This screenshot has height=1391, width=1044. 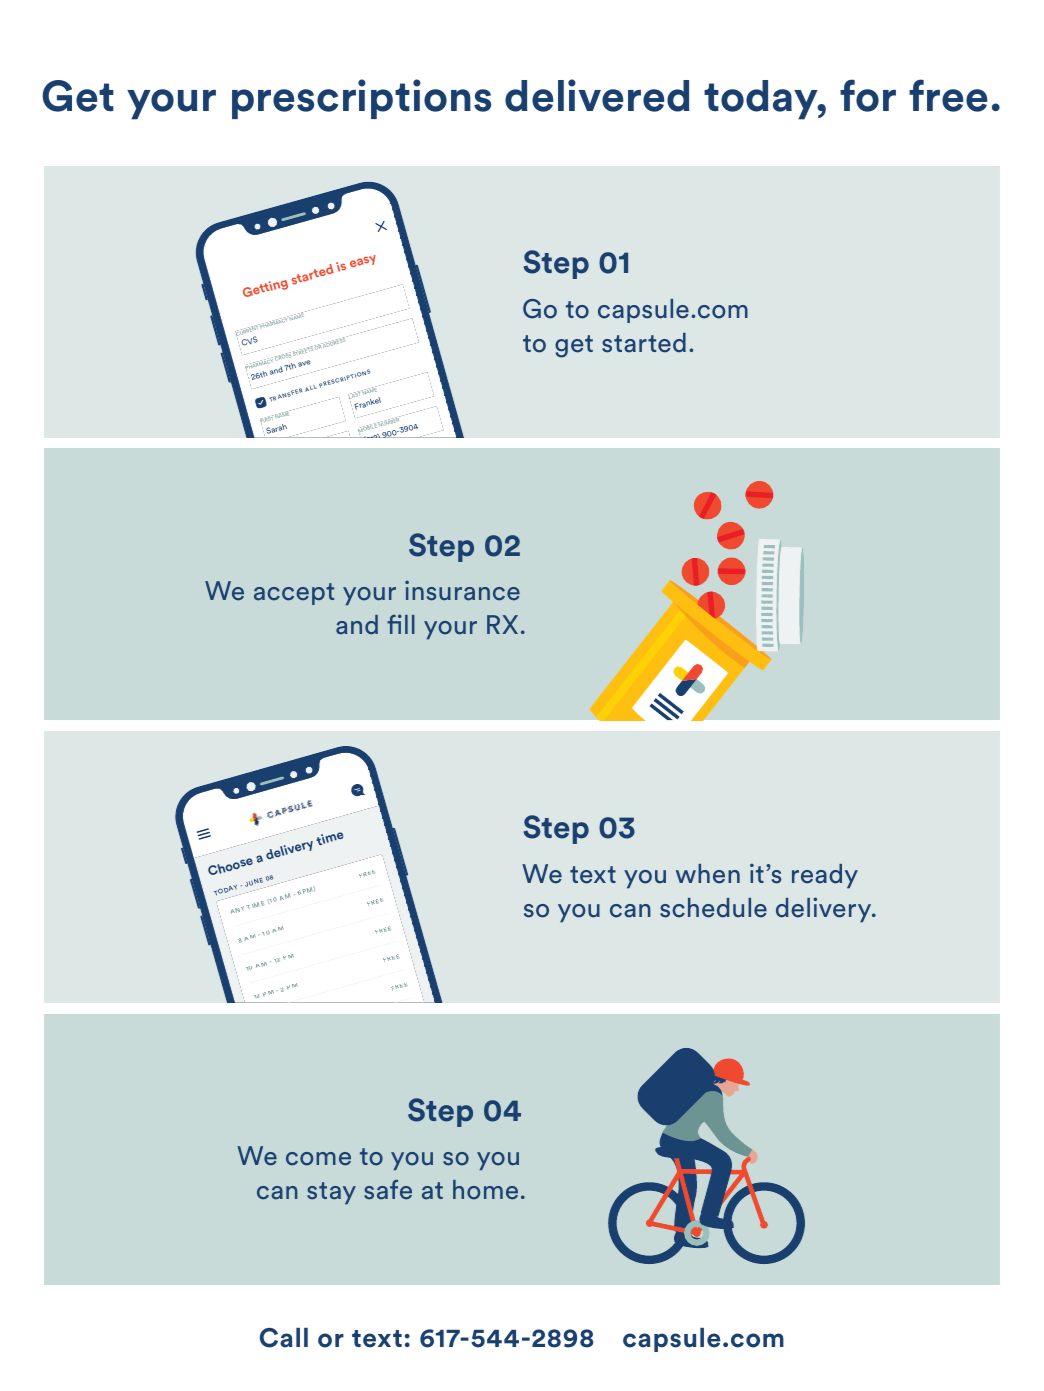 I want to click on delivered, so click(x=597, y=95).
